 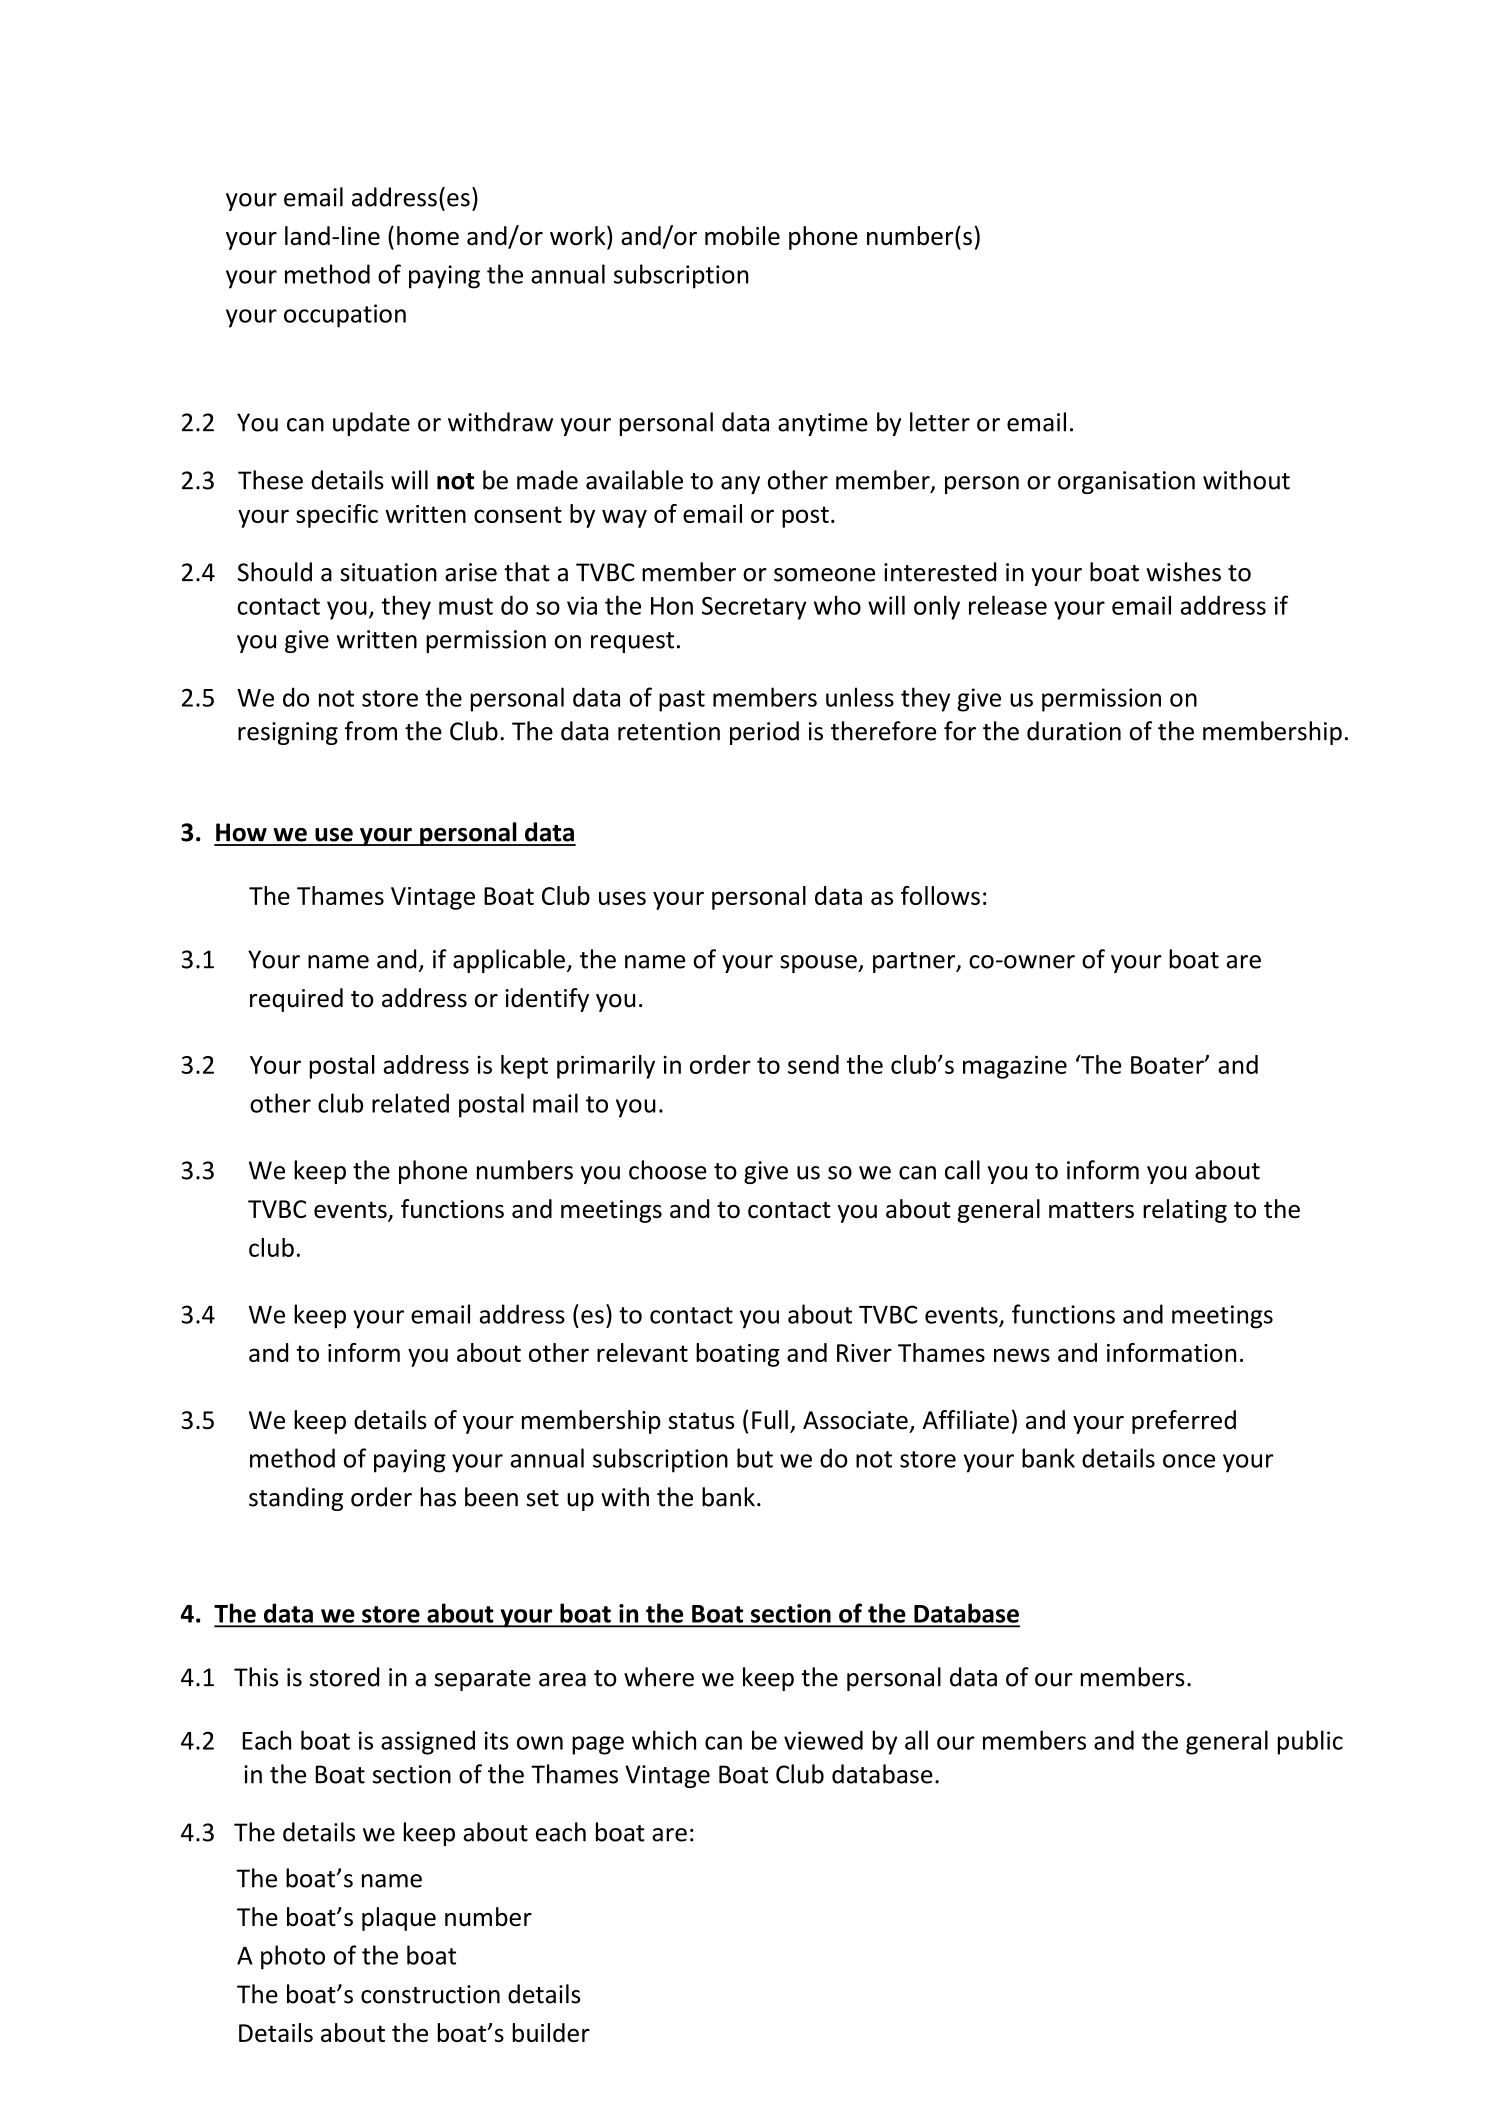 I want to click on send, so click(x=813, y=1064).
